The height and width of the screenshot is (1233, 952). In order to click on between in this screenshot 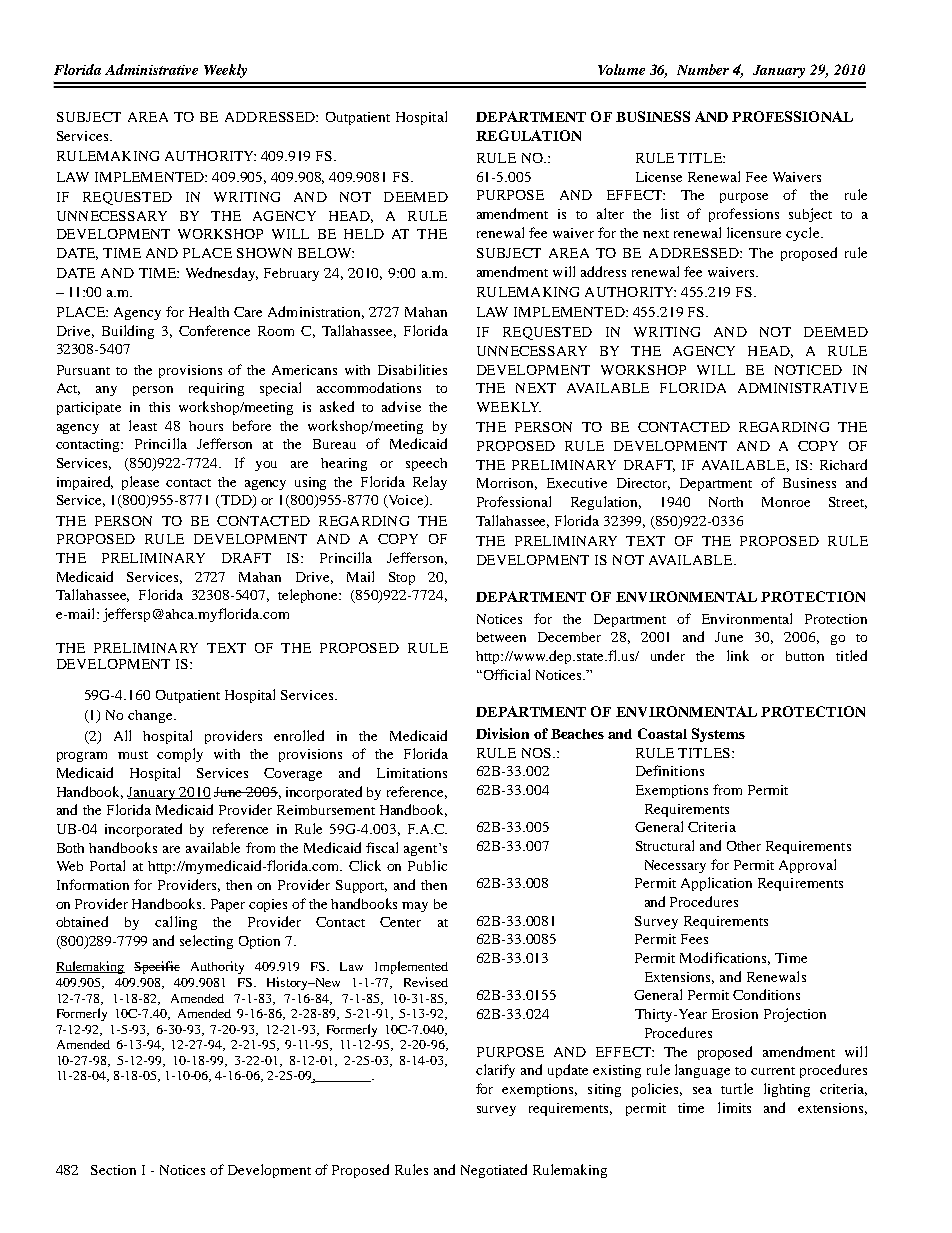, I will do `click(501, 637)`.
